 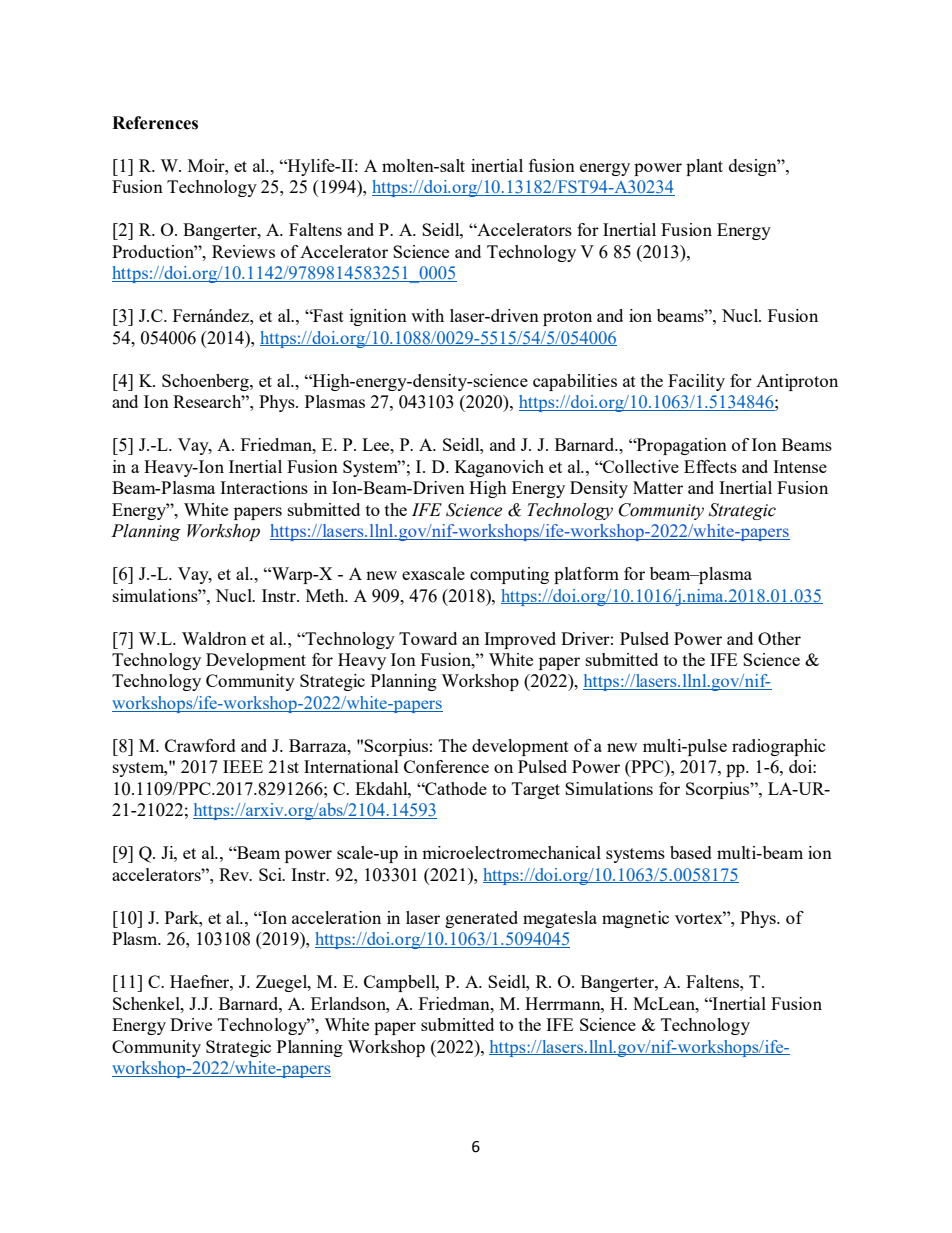 I want to click on References, so click(x=155, y=123).
